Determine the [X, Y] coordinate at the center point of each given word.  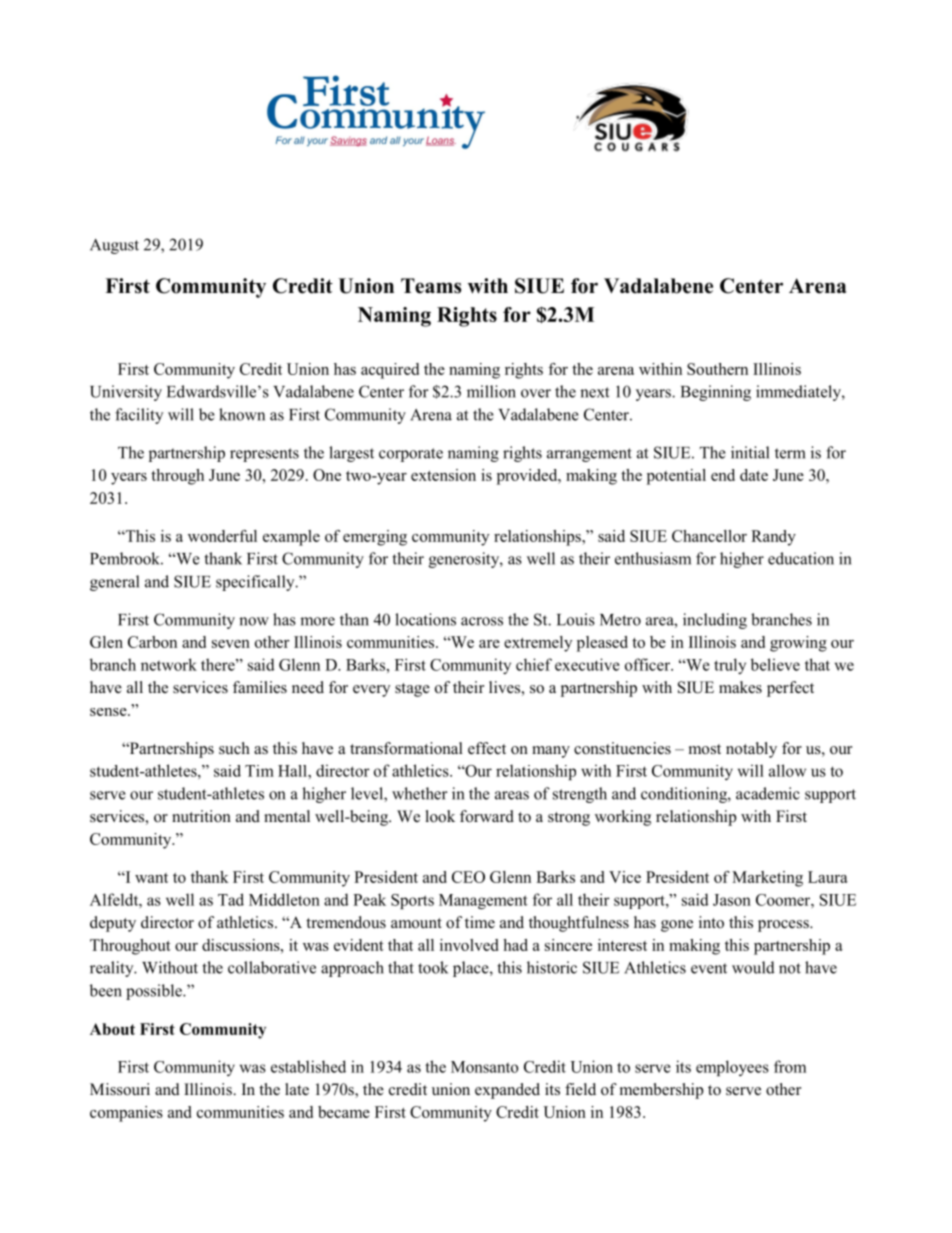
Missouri [120, 1089]
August [114, 246]
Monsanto [485, 1067]
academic [768, 793]
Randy [773, 538]
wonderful [222, 536]
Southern [717, 369]
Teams [431, 286]
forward [487, 816]
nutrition [201, 816]
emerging [375, 538]
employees [732, 1068]
